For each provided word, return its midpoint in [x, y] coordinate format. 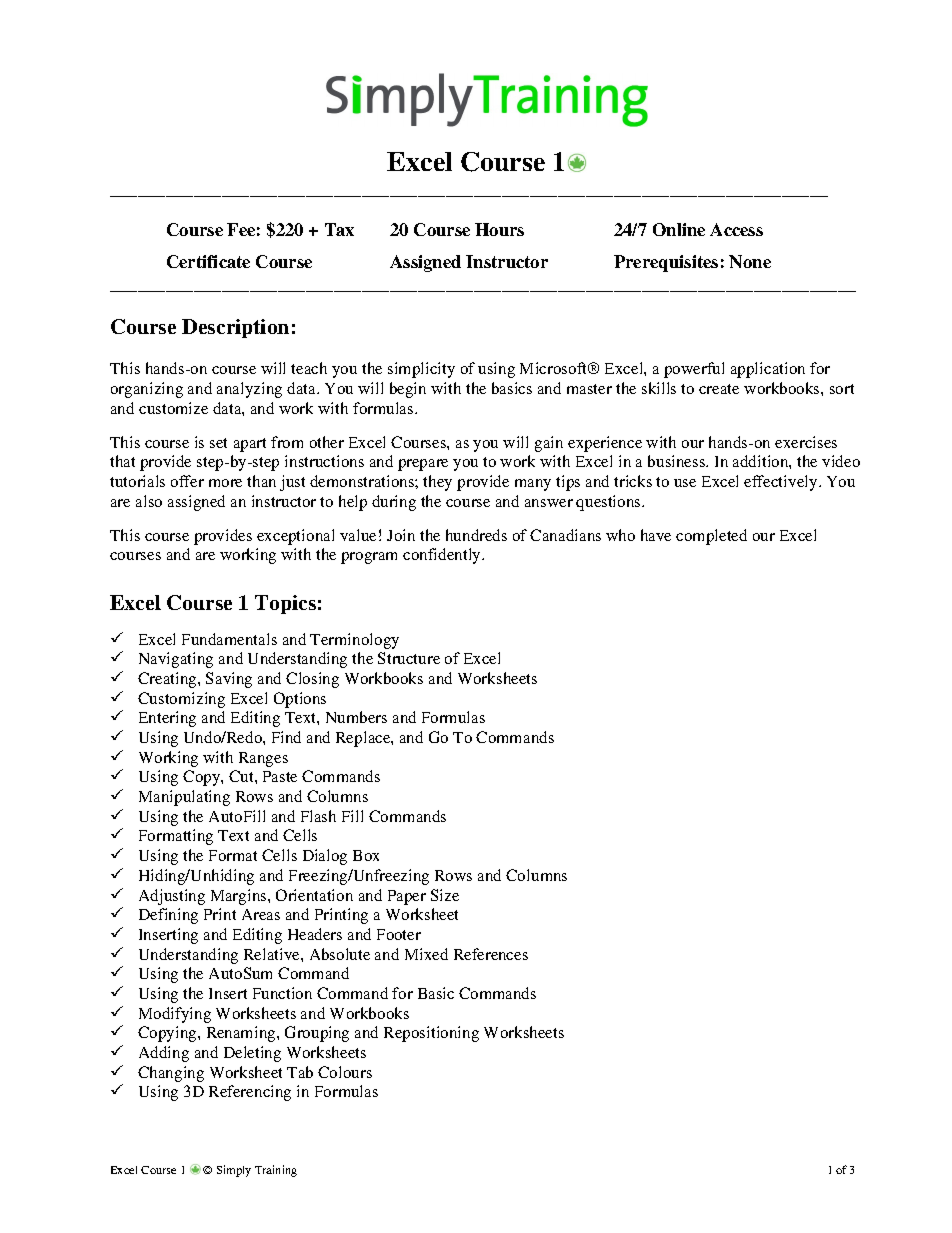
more [225, 483]
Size [445, 895]
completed [711, 537]
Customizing [181, 700]
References [491, 954]
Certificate [208, 261]
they [437, 483]
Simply [234, 1171]
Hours [499, 229]
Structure [409, 658]
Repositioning [431, 1034]
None [750, 261]
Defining [168, 916]
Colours [345, 1072]
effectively [782, 483]
